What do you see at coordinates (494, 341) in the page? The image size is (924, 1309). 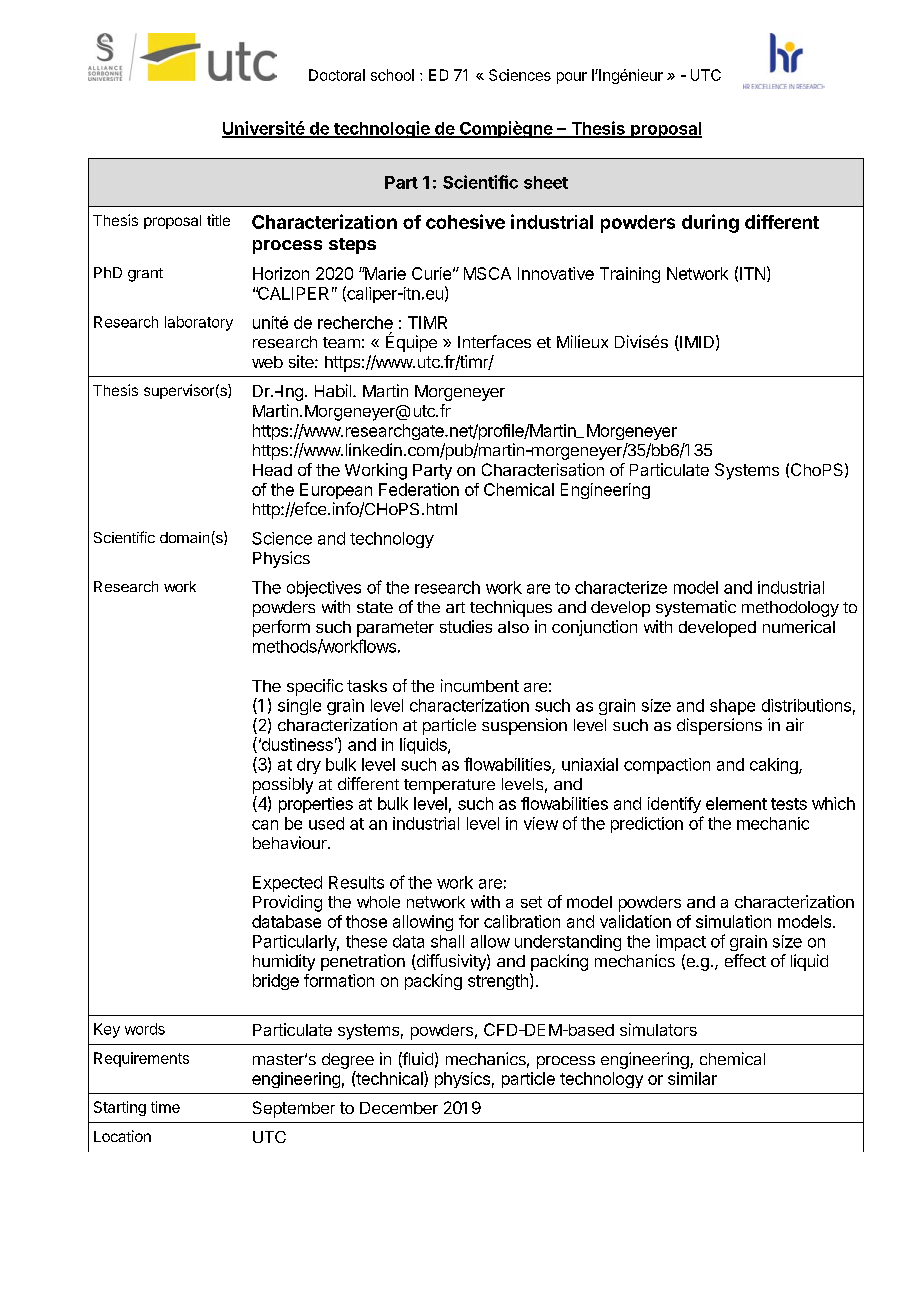 I see `Interfaces` at bounding box center [494, 341].
